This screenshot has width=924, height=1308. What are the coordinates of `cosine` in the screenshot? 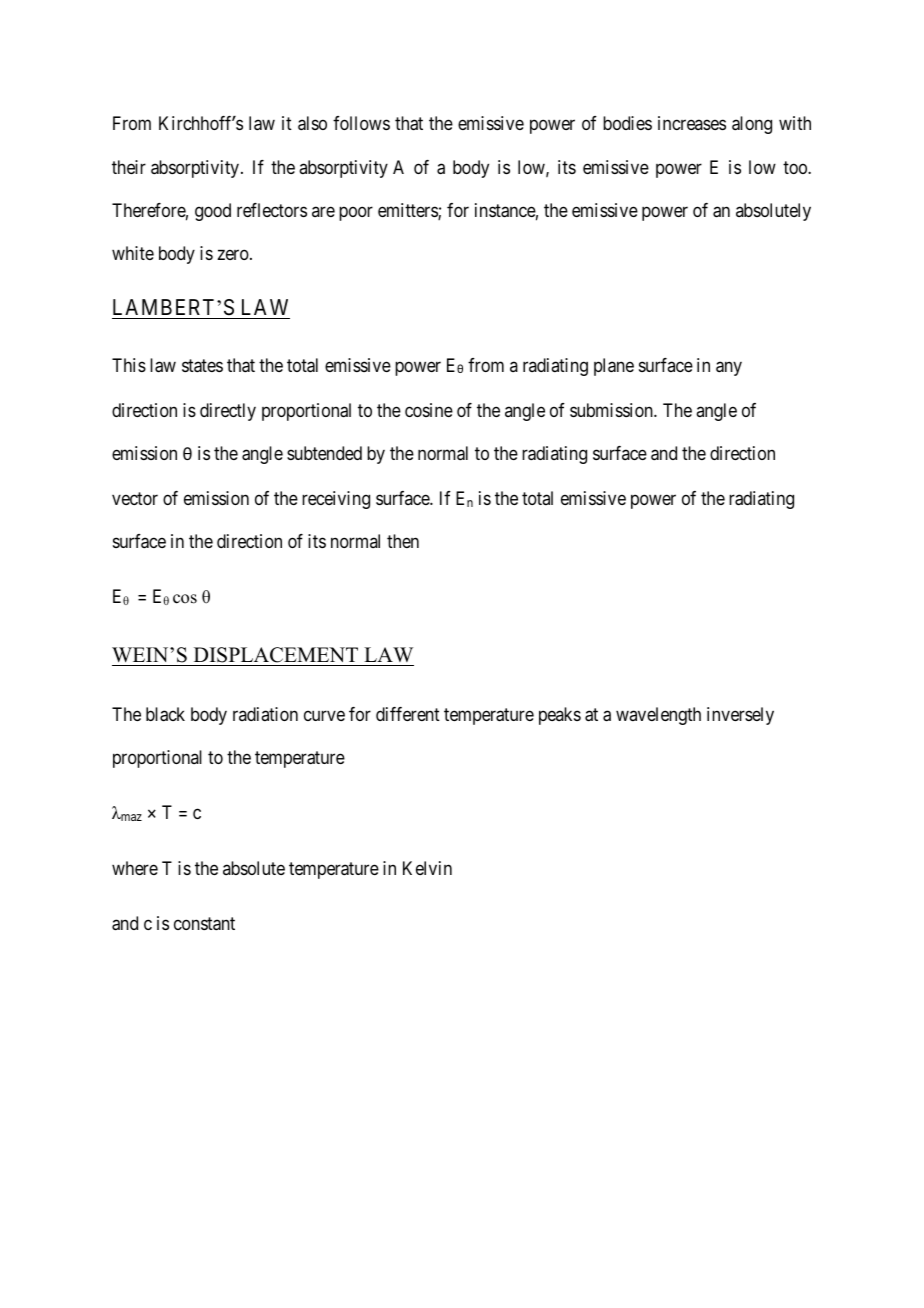 It's located at (429, 410).
